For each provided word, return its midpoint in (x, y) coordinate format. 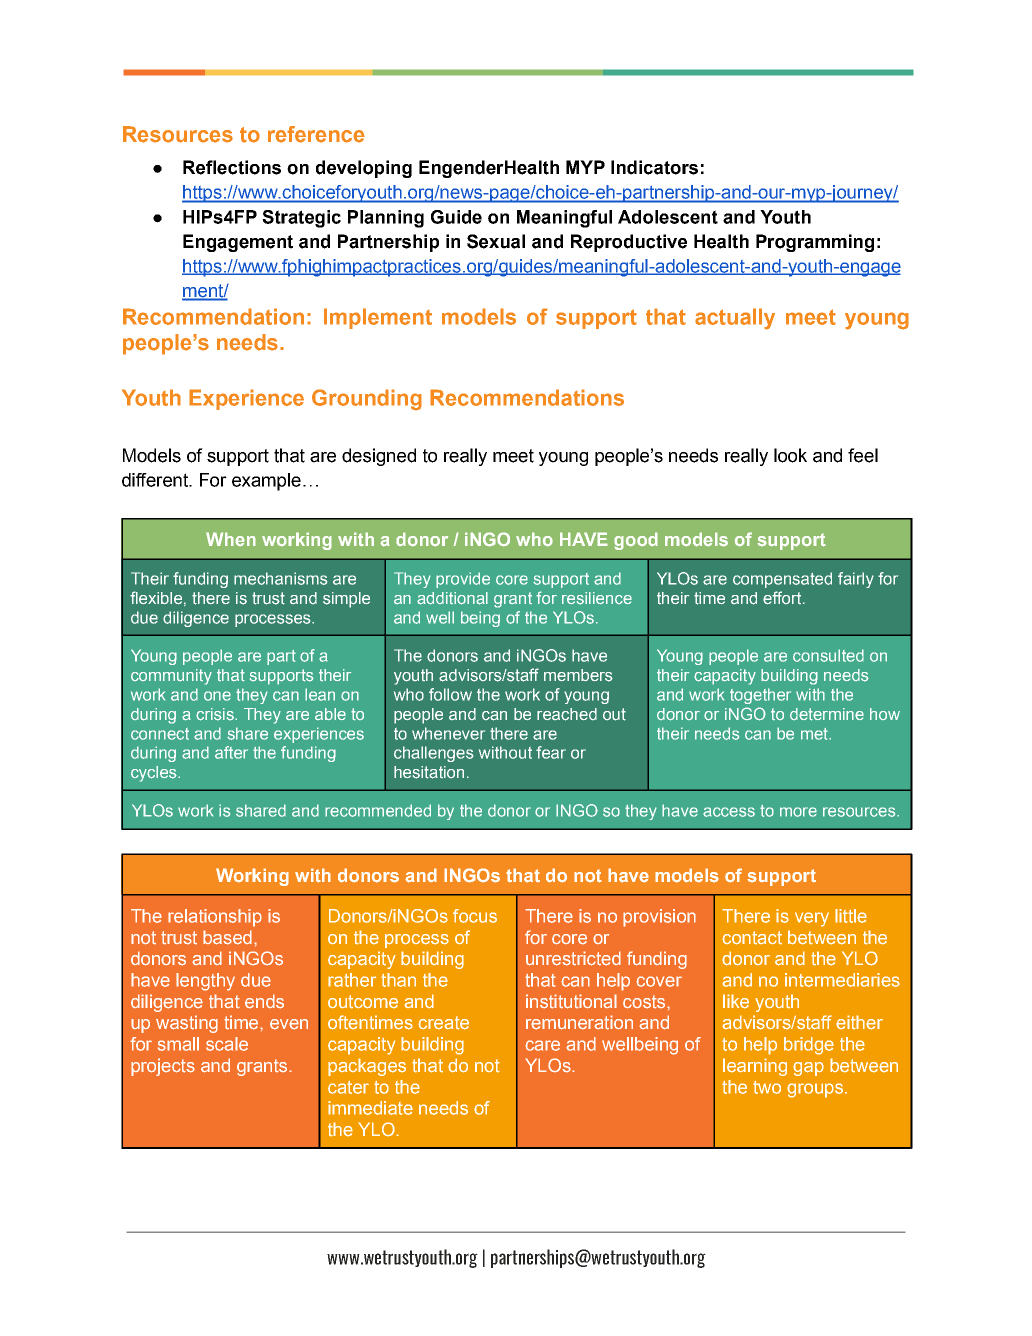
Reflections (232, 167)
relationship (215, 918)
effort (783, 597)
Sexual (496, 241)
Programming (815, 243)
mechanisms (280, 578)
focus (475, 916)
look (790, 455)
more (798, 812)
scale (227, 1044)
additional (452, 598)
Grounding (367, 400)
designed (379, 457)
